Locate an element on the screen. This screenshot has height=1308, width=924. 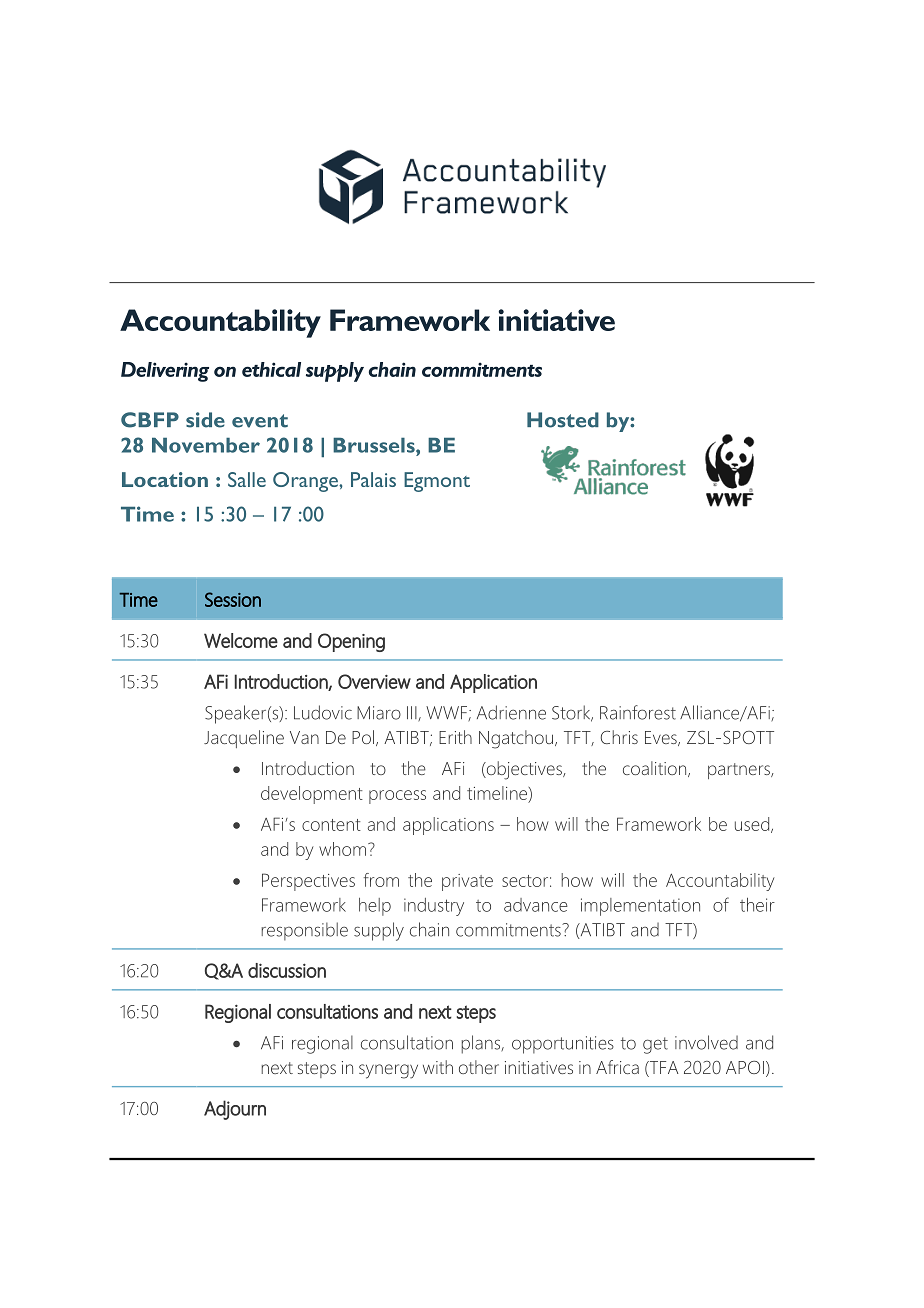
Perspectives is located at coordinates (308, 882).
